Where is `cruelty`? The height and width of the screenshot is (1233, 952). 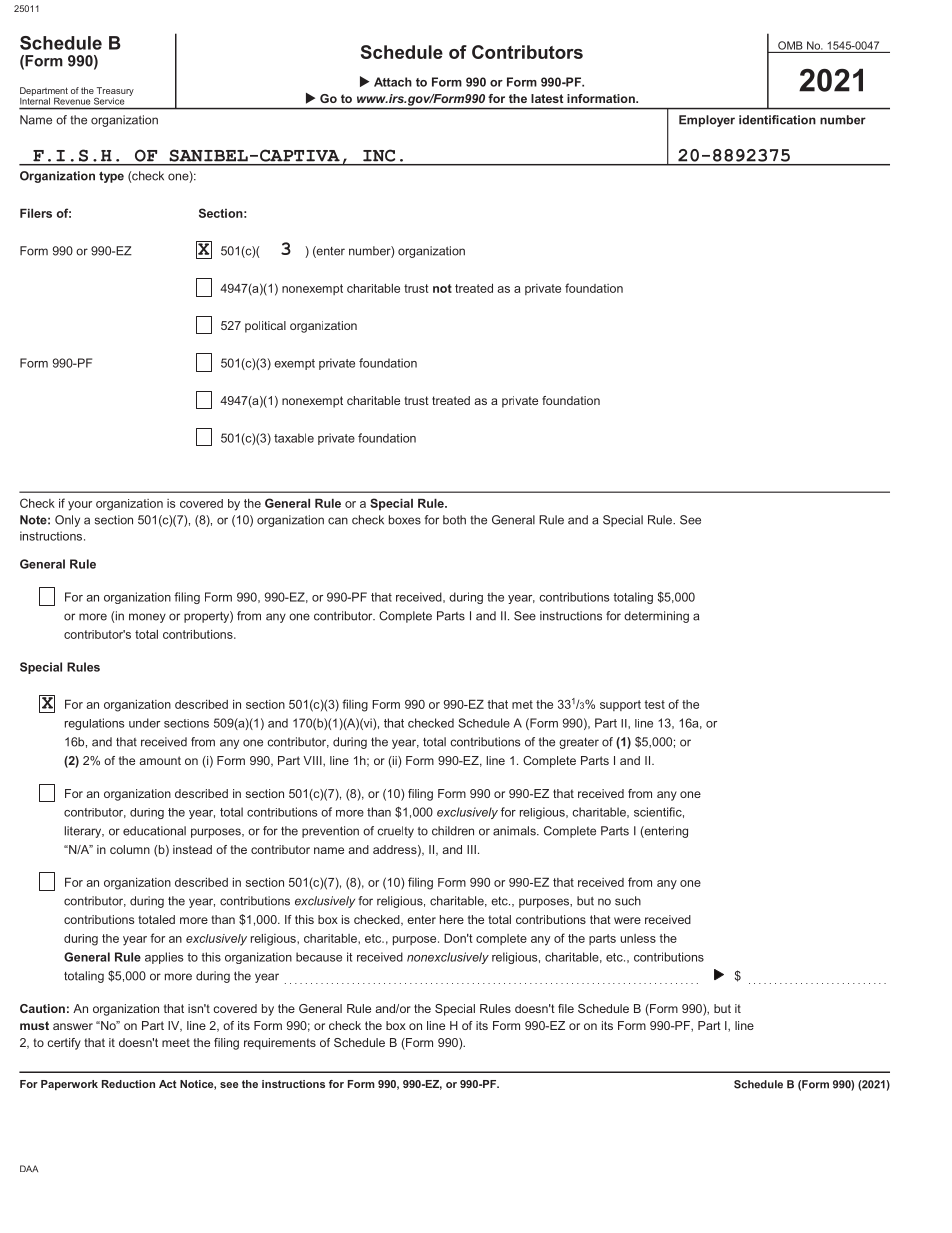 cruelty is located at coordinates (395, 832).
